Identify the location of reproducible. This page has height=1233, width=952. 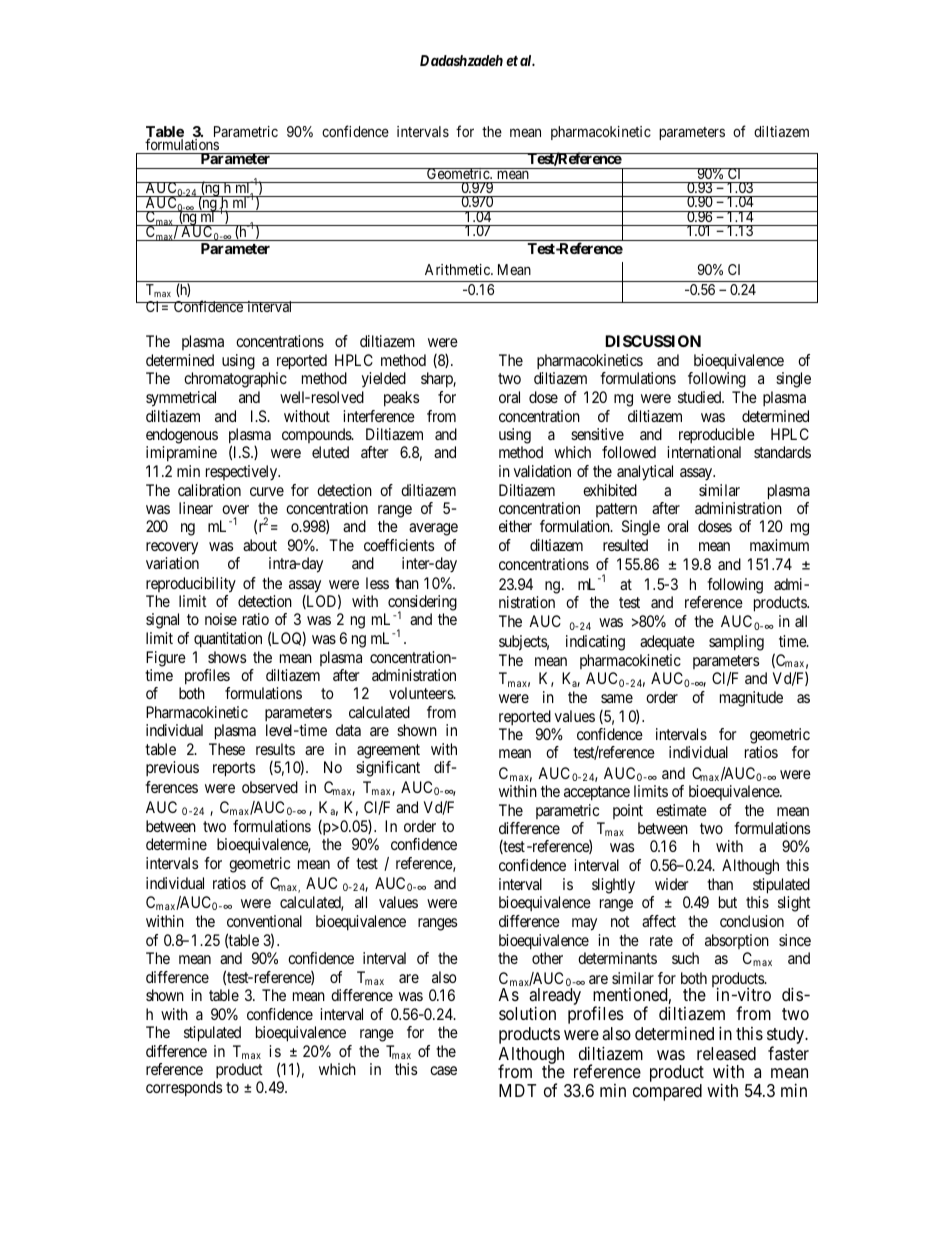
(717, 437).
